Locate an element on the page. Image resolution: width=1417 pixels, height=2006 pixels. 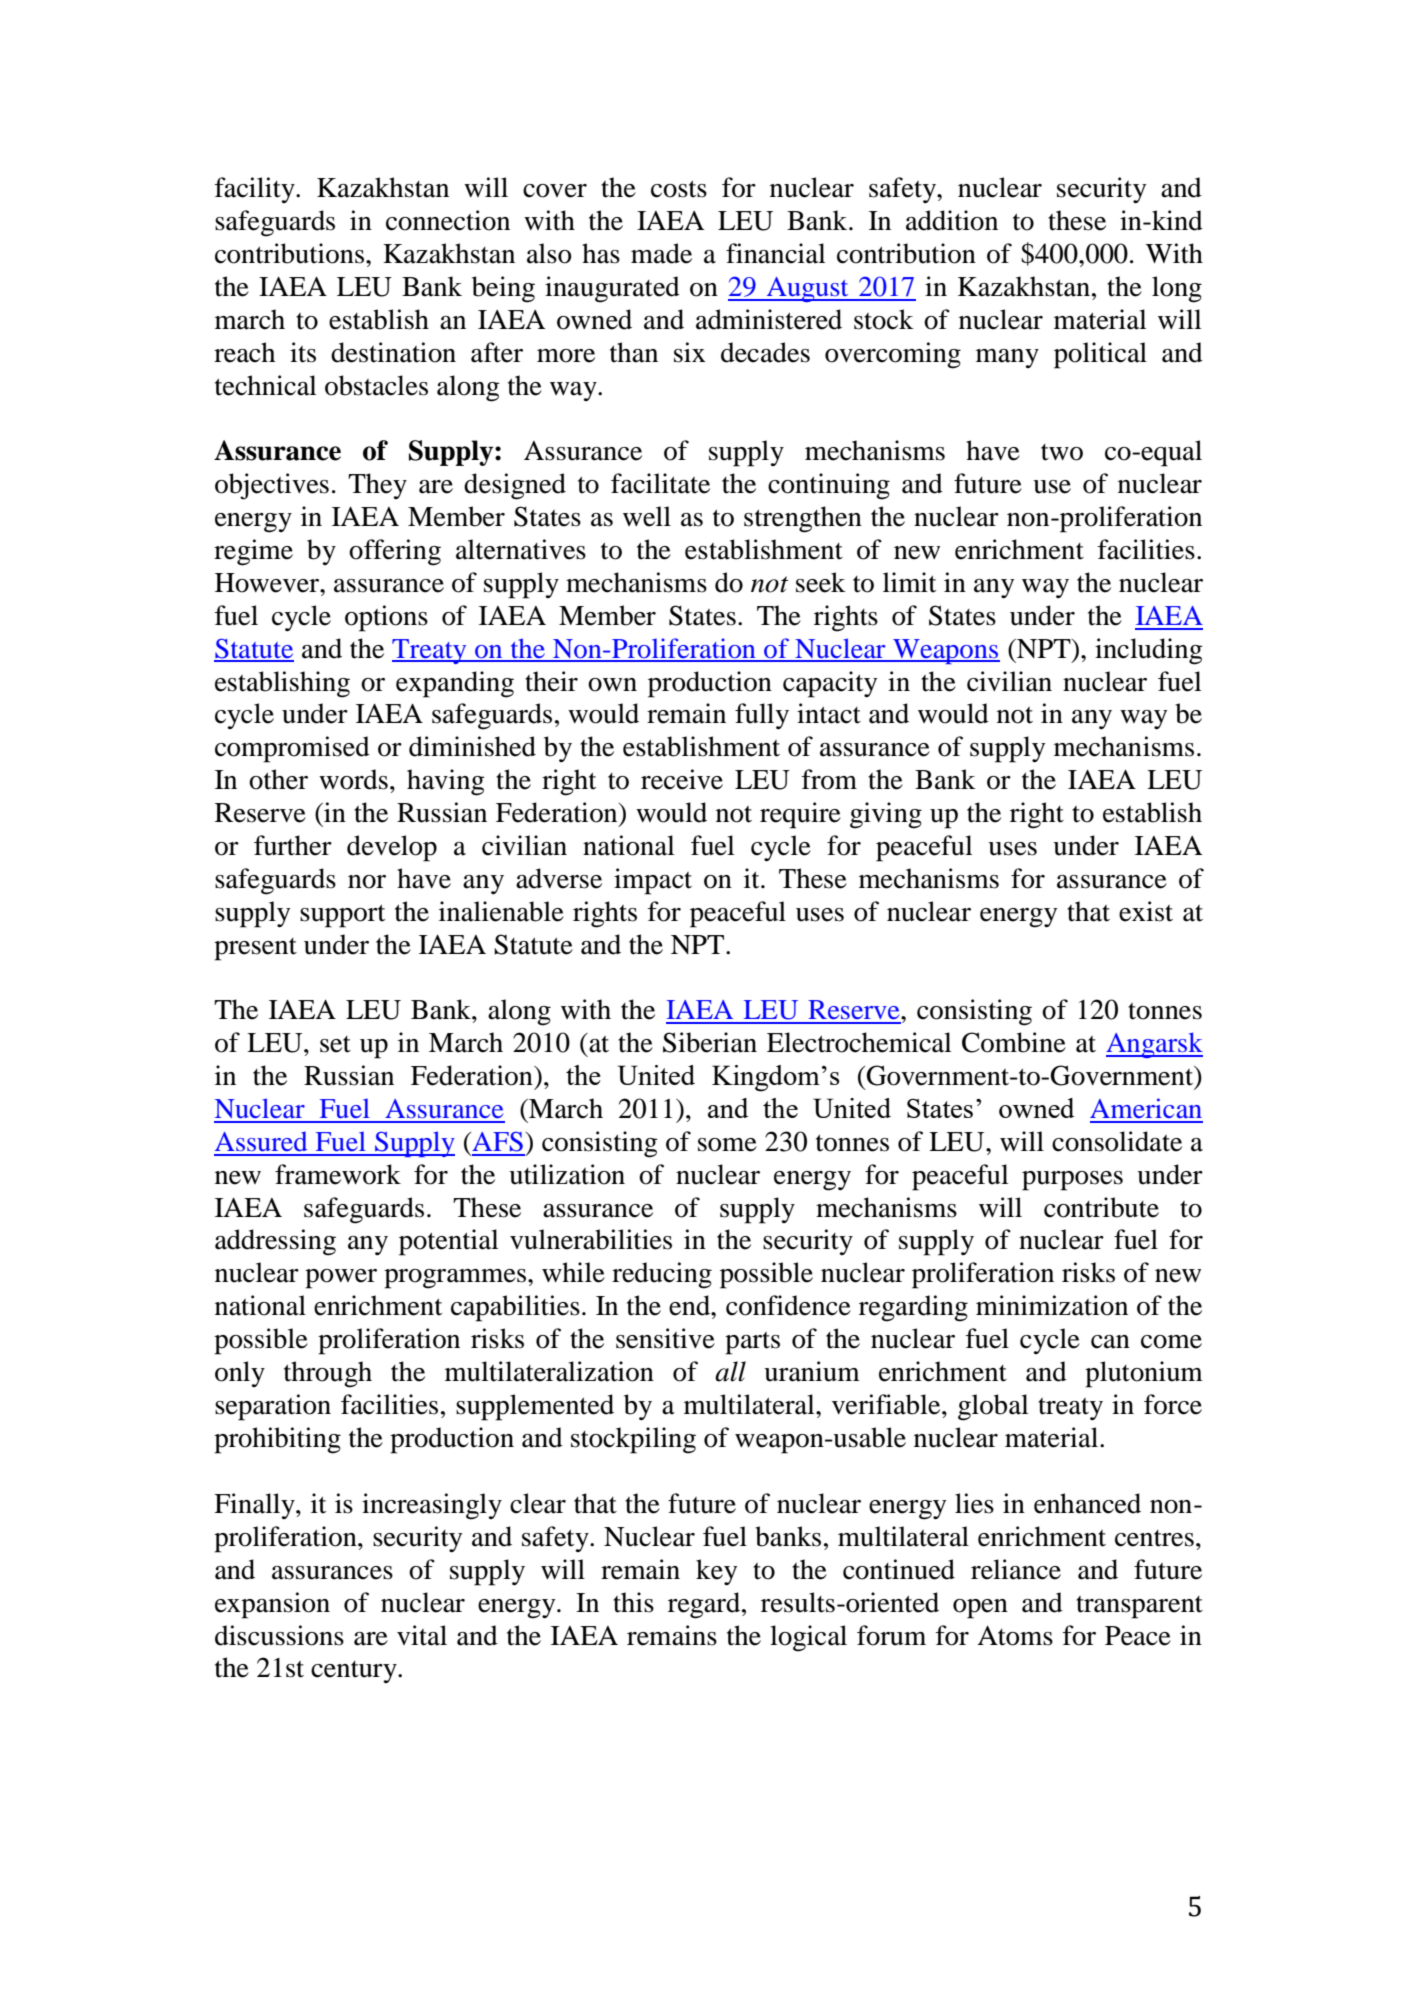
made is located at coordinates (661, 253).
